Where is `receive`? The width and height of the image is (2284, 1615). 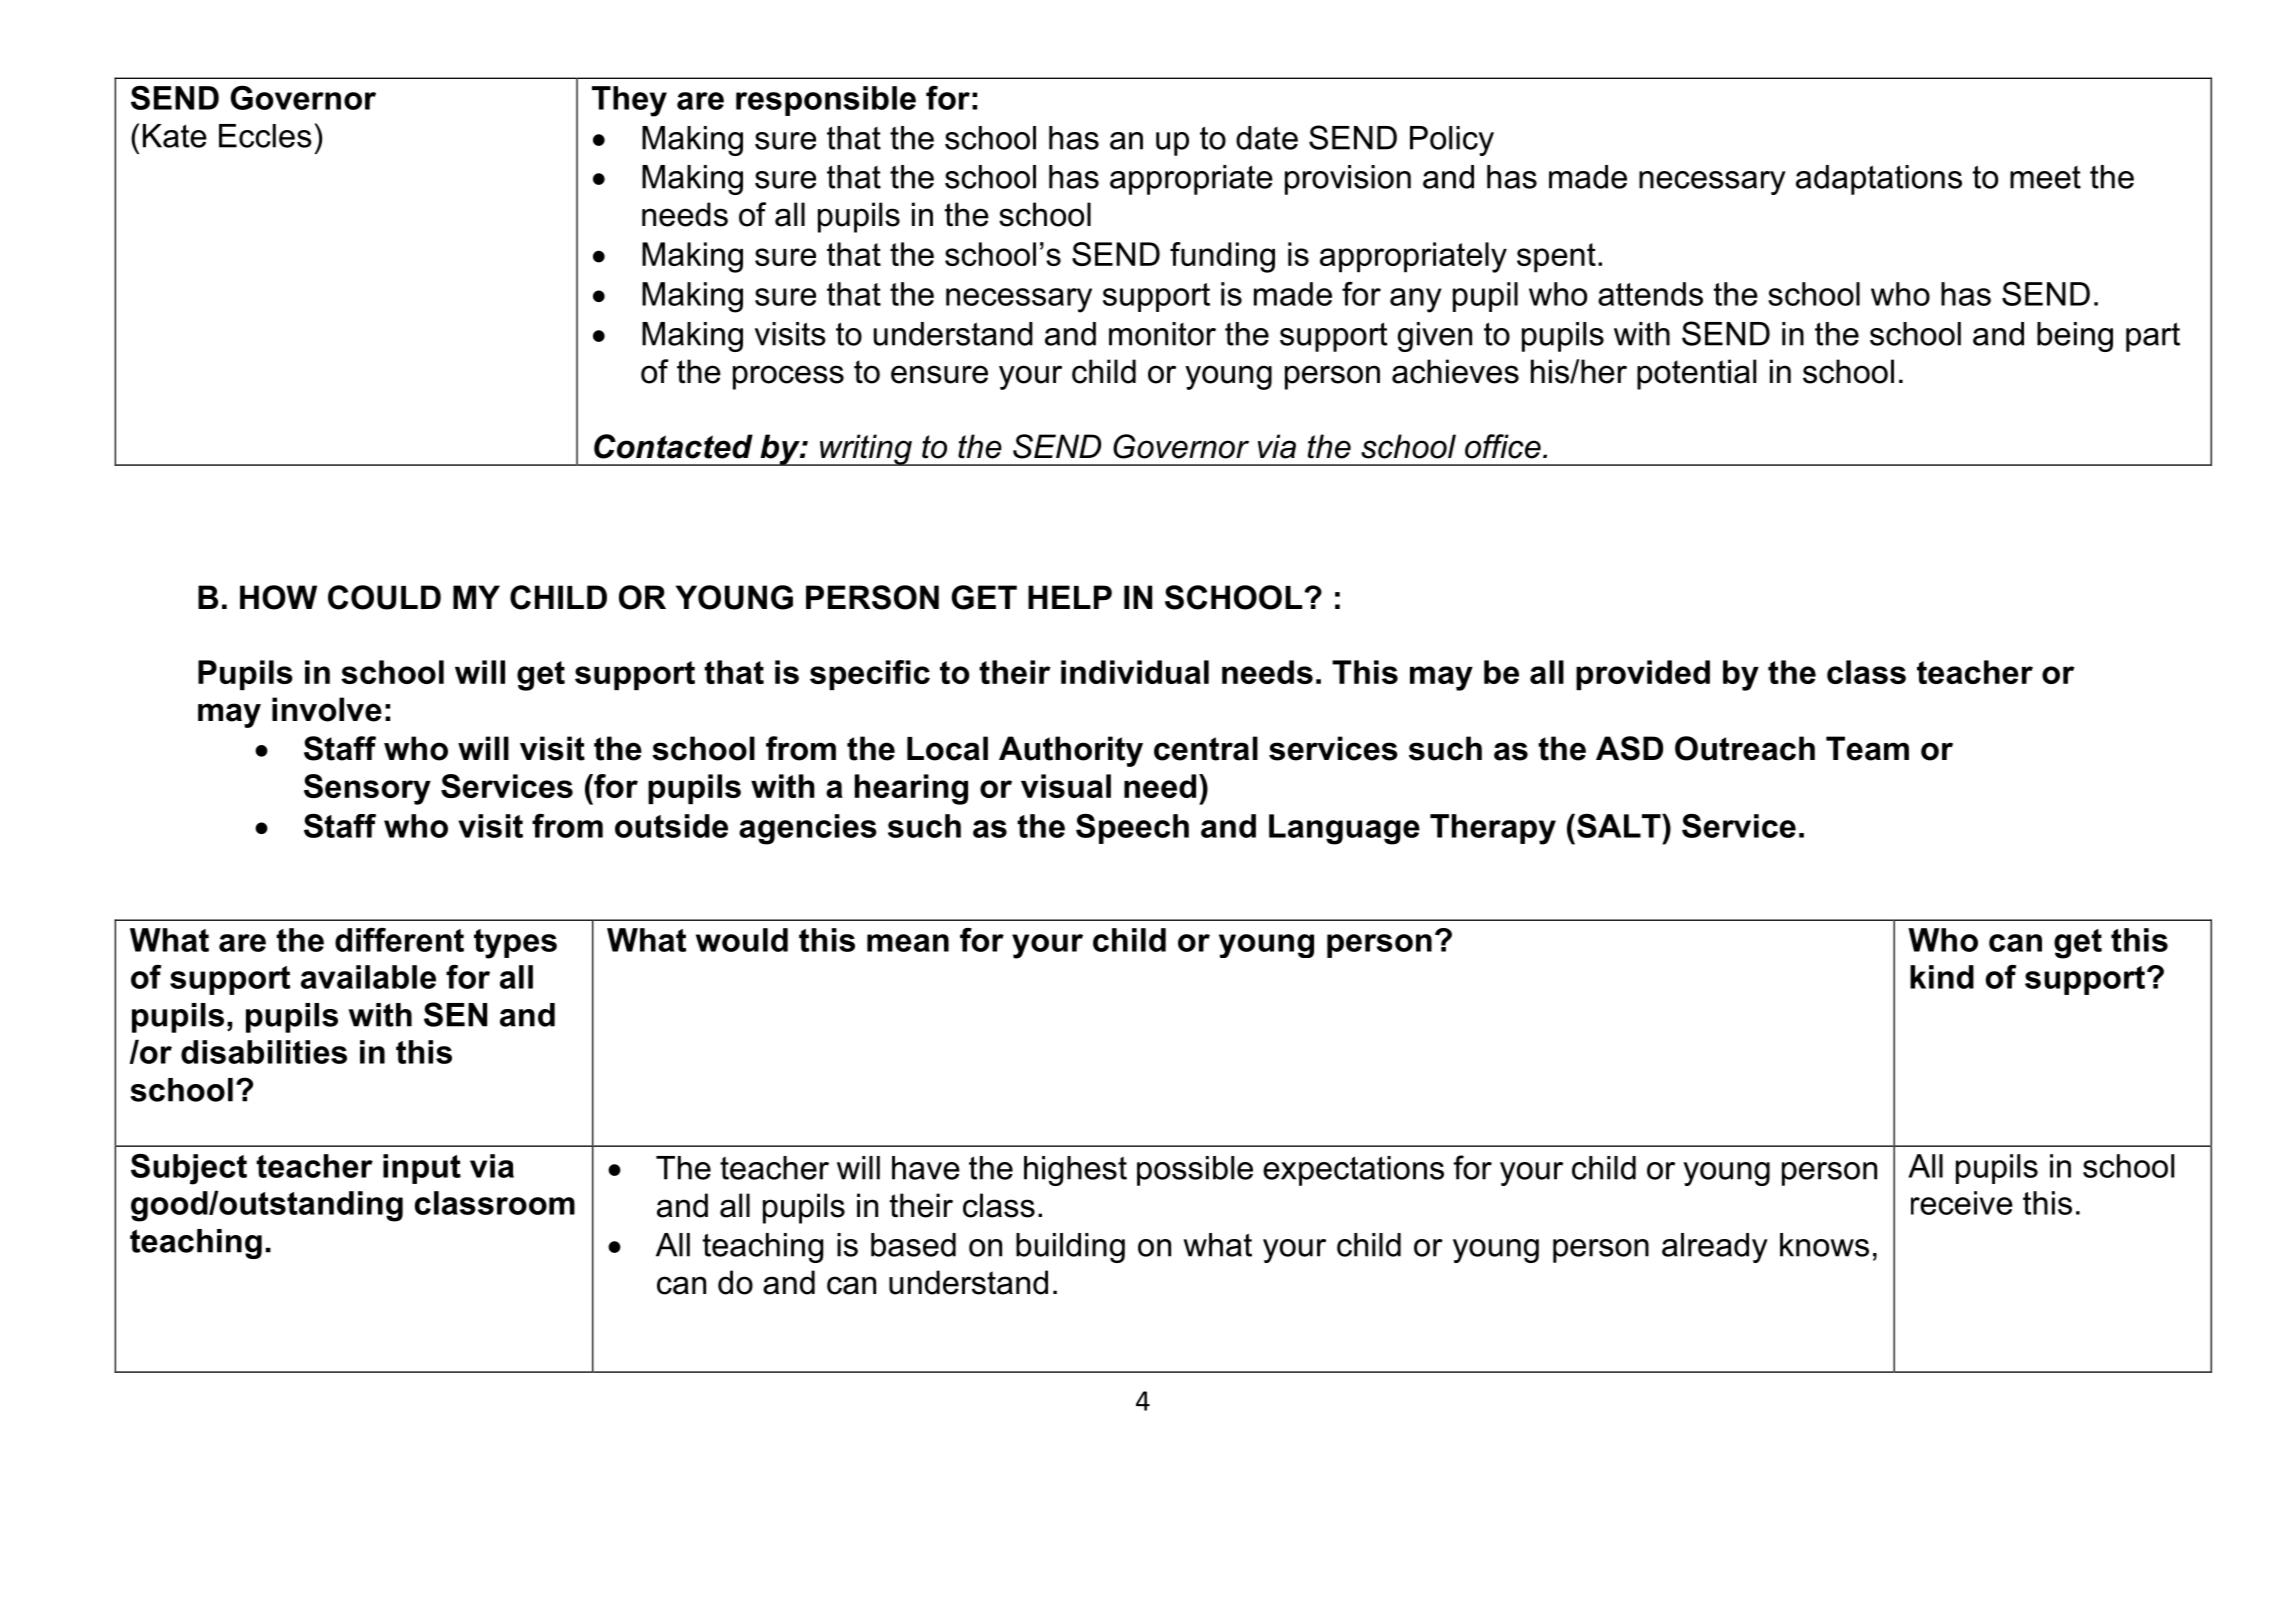
receive is located at coordinates (1962, 1203).
